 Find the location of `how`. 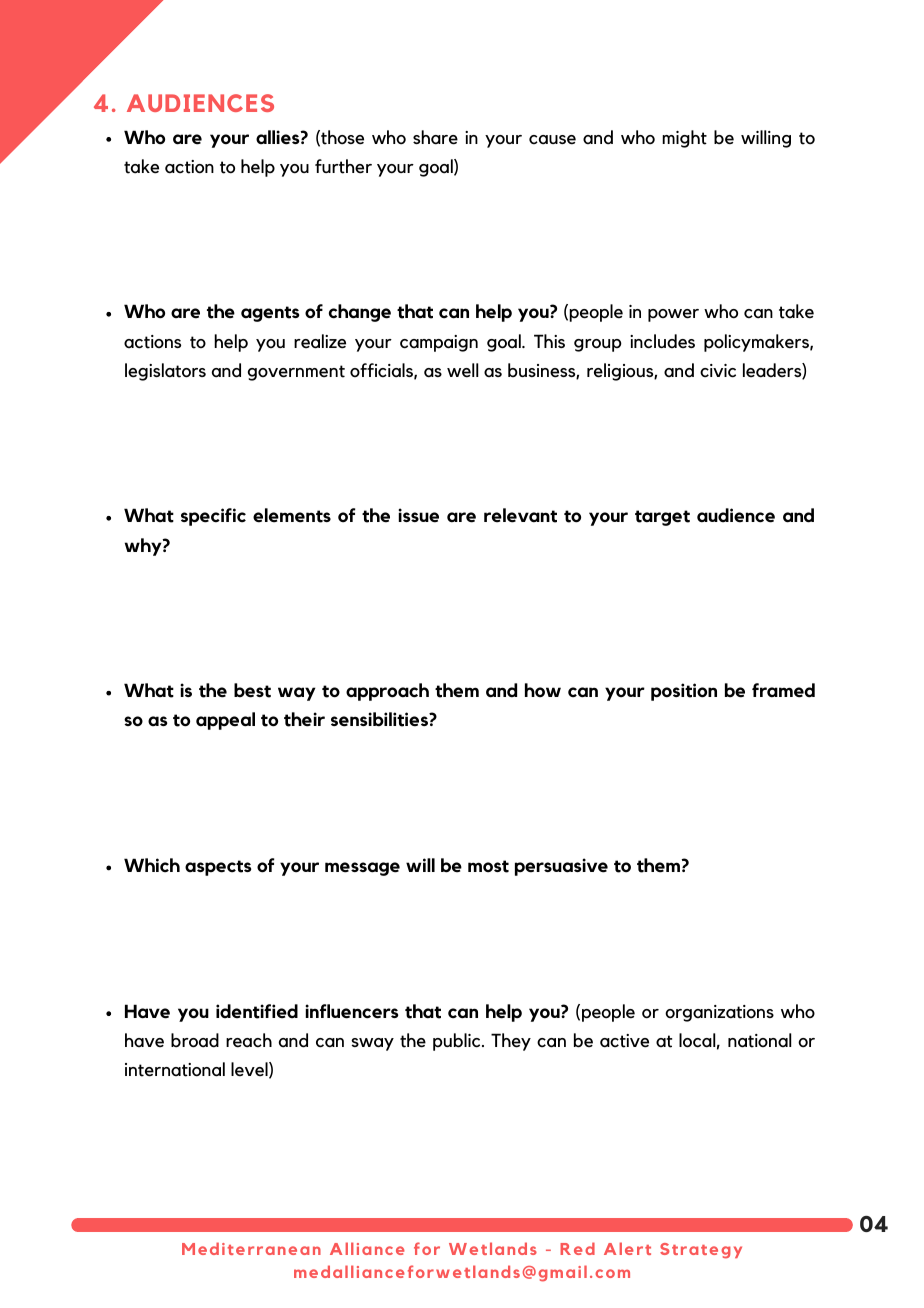

how is located at coordinates (543, 690).
